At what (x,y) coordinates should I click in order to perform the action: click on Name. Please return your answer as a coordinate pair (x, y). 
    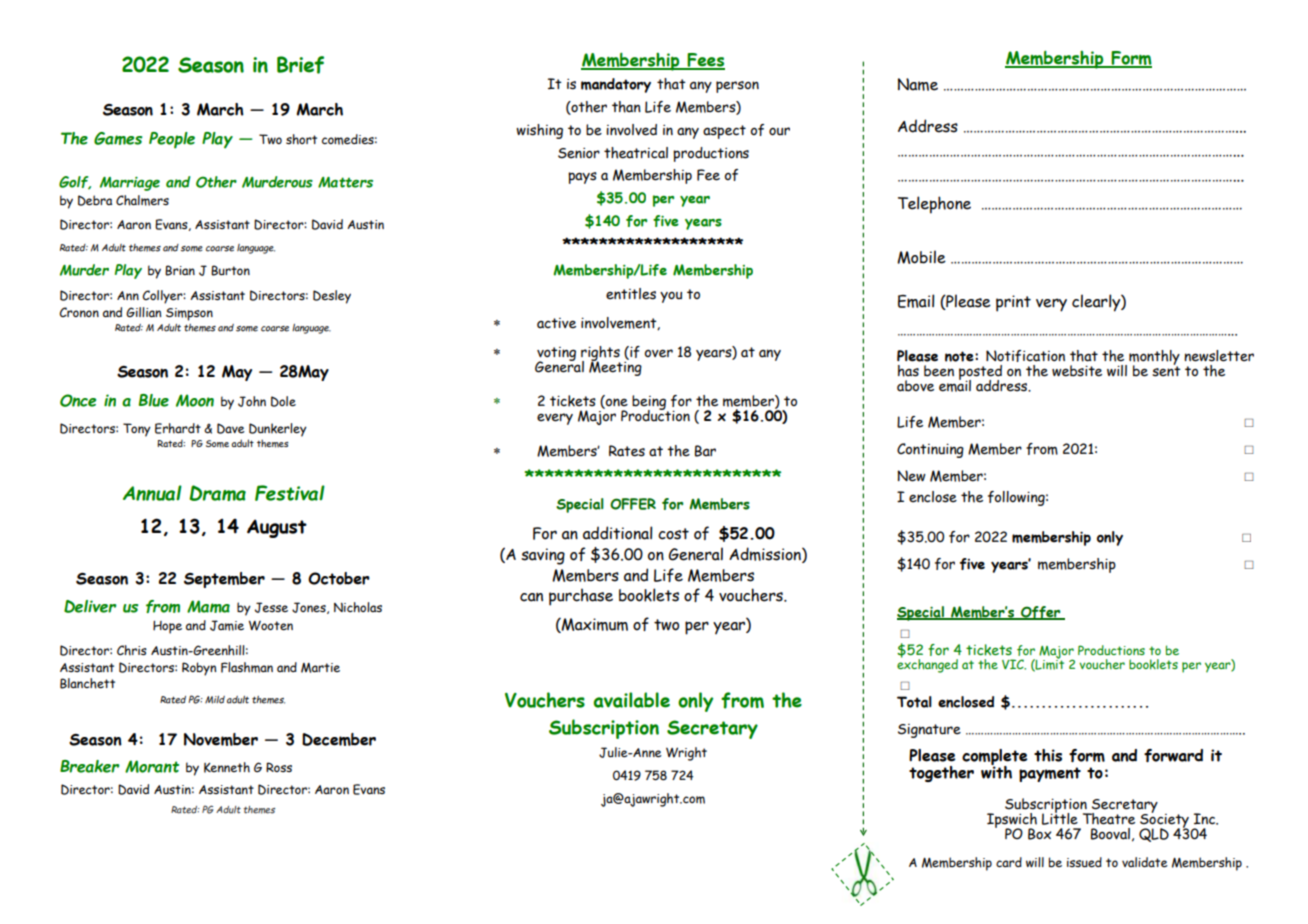
    Looking at the image, I should click on (918, 84).
